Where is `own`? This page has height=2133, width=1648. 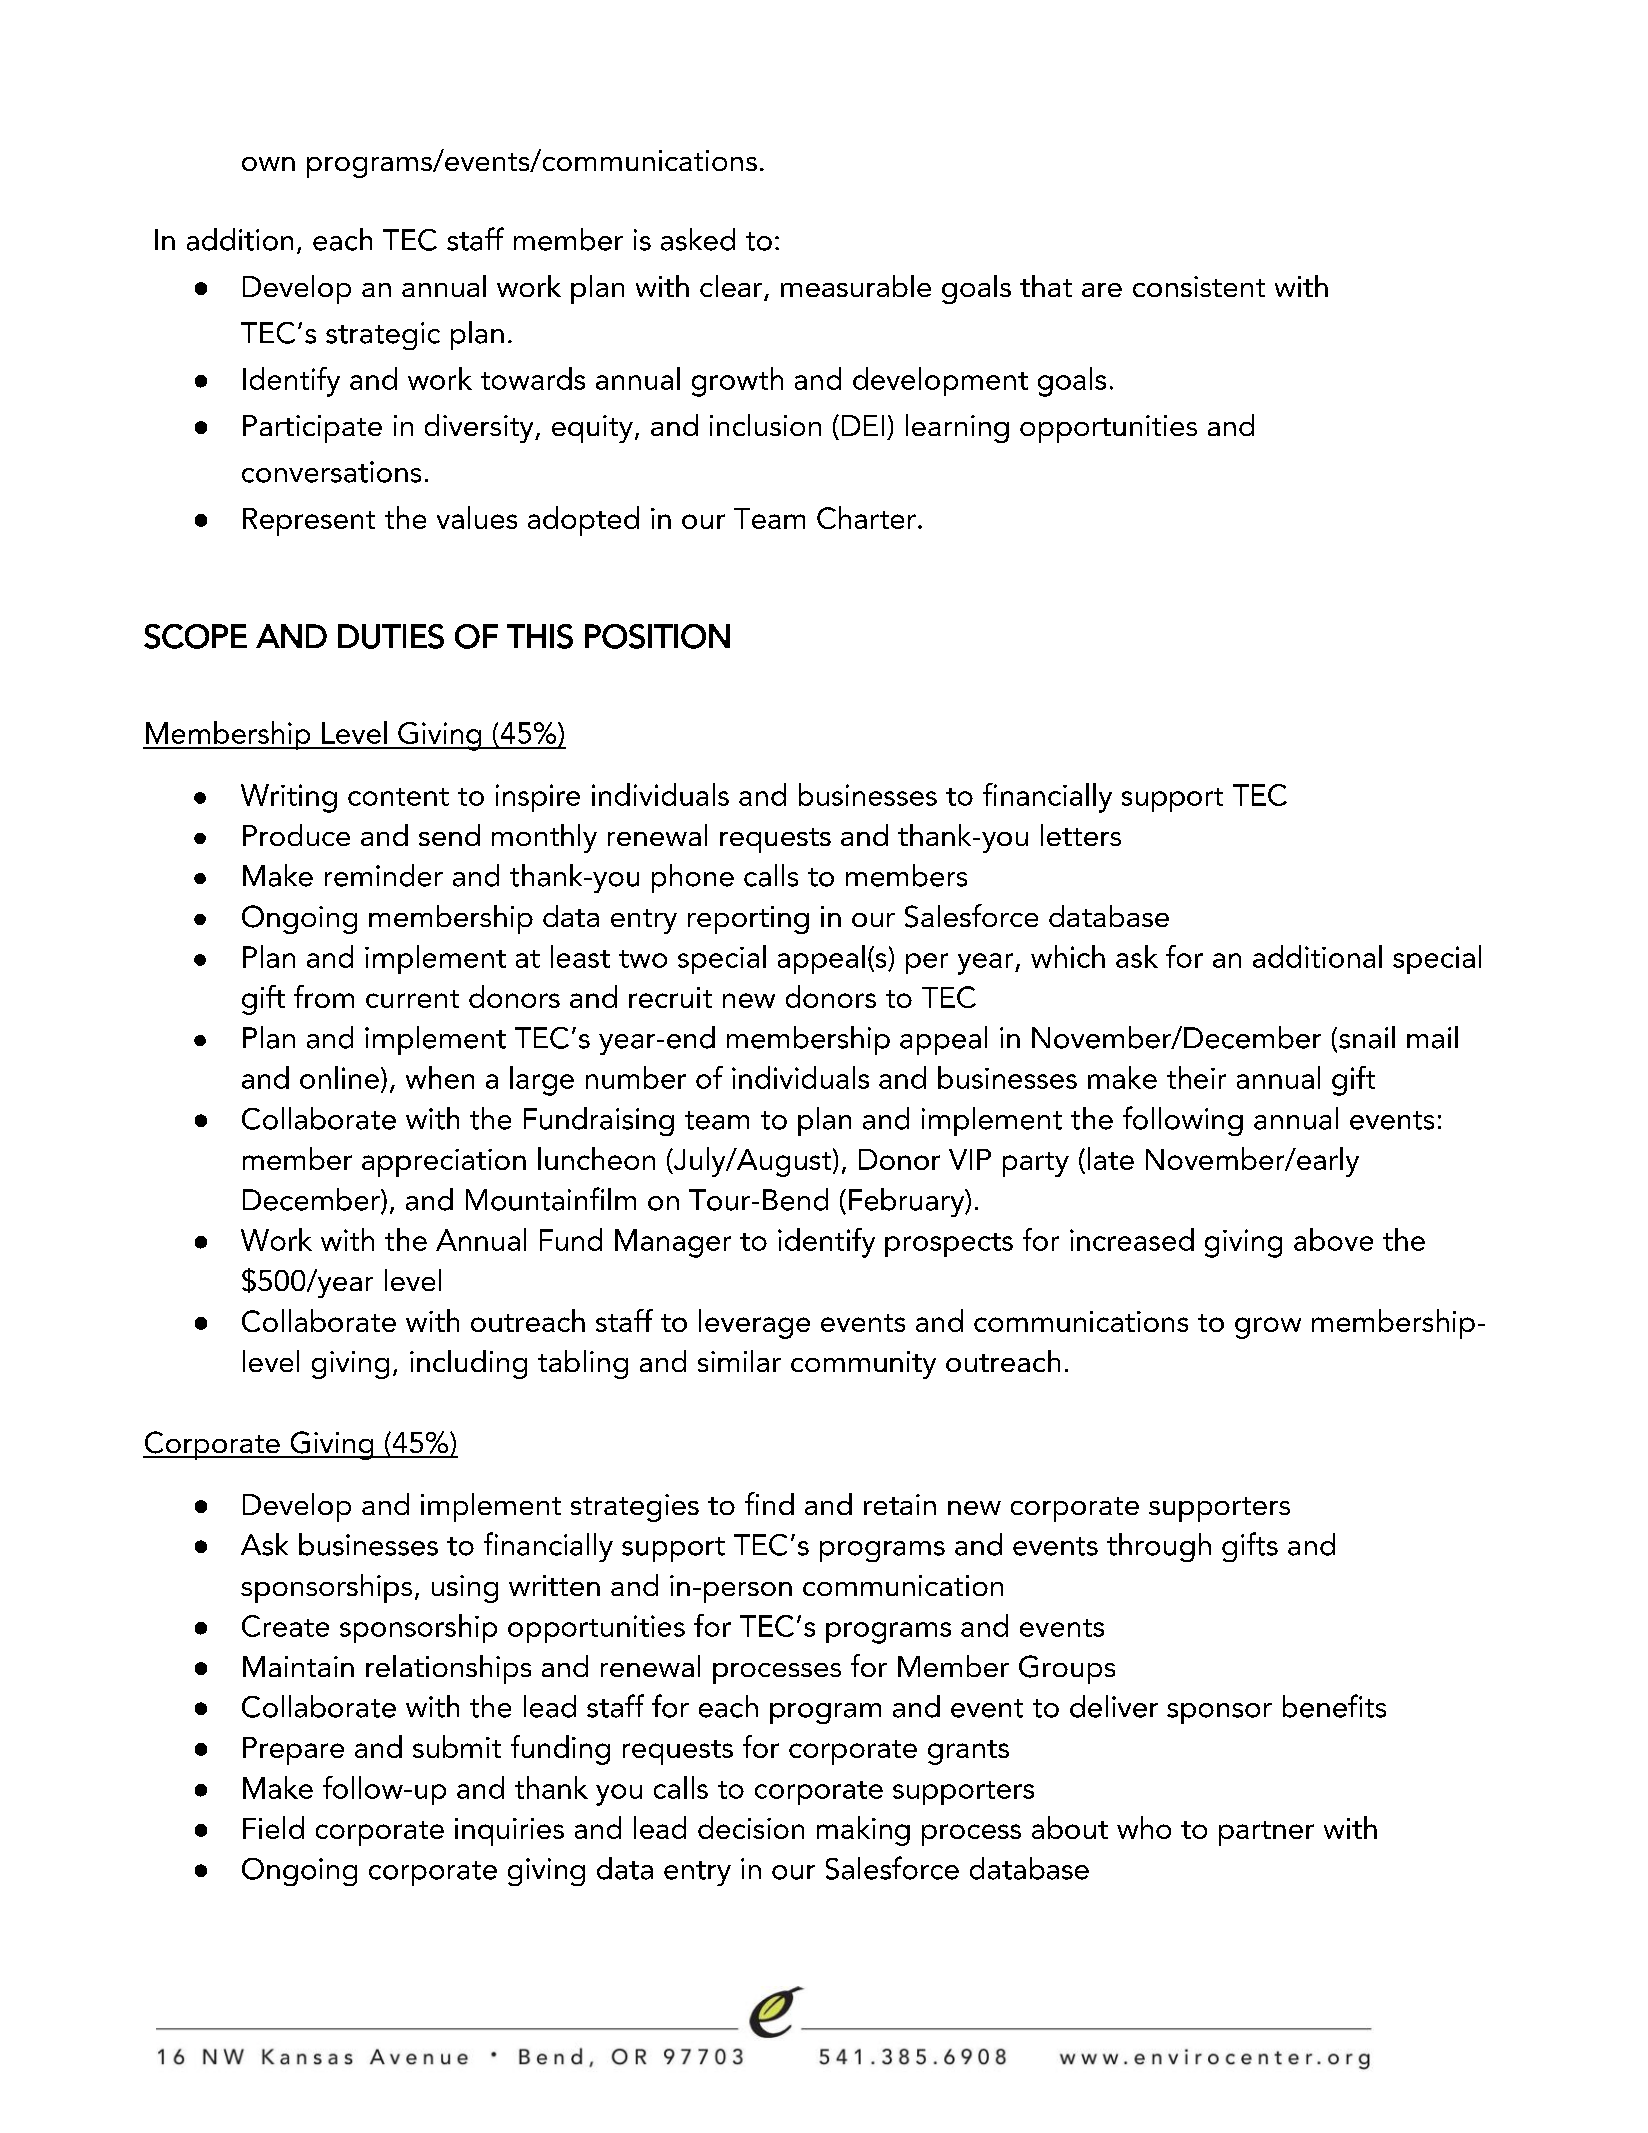 own is located at coordinates (268, 164).
